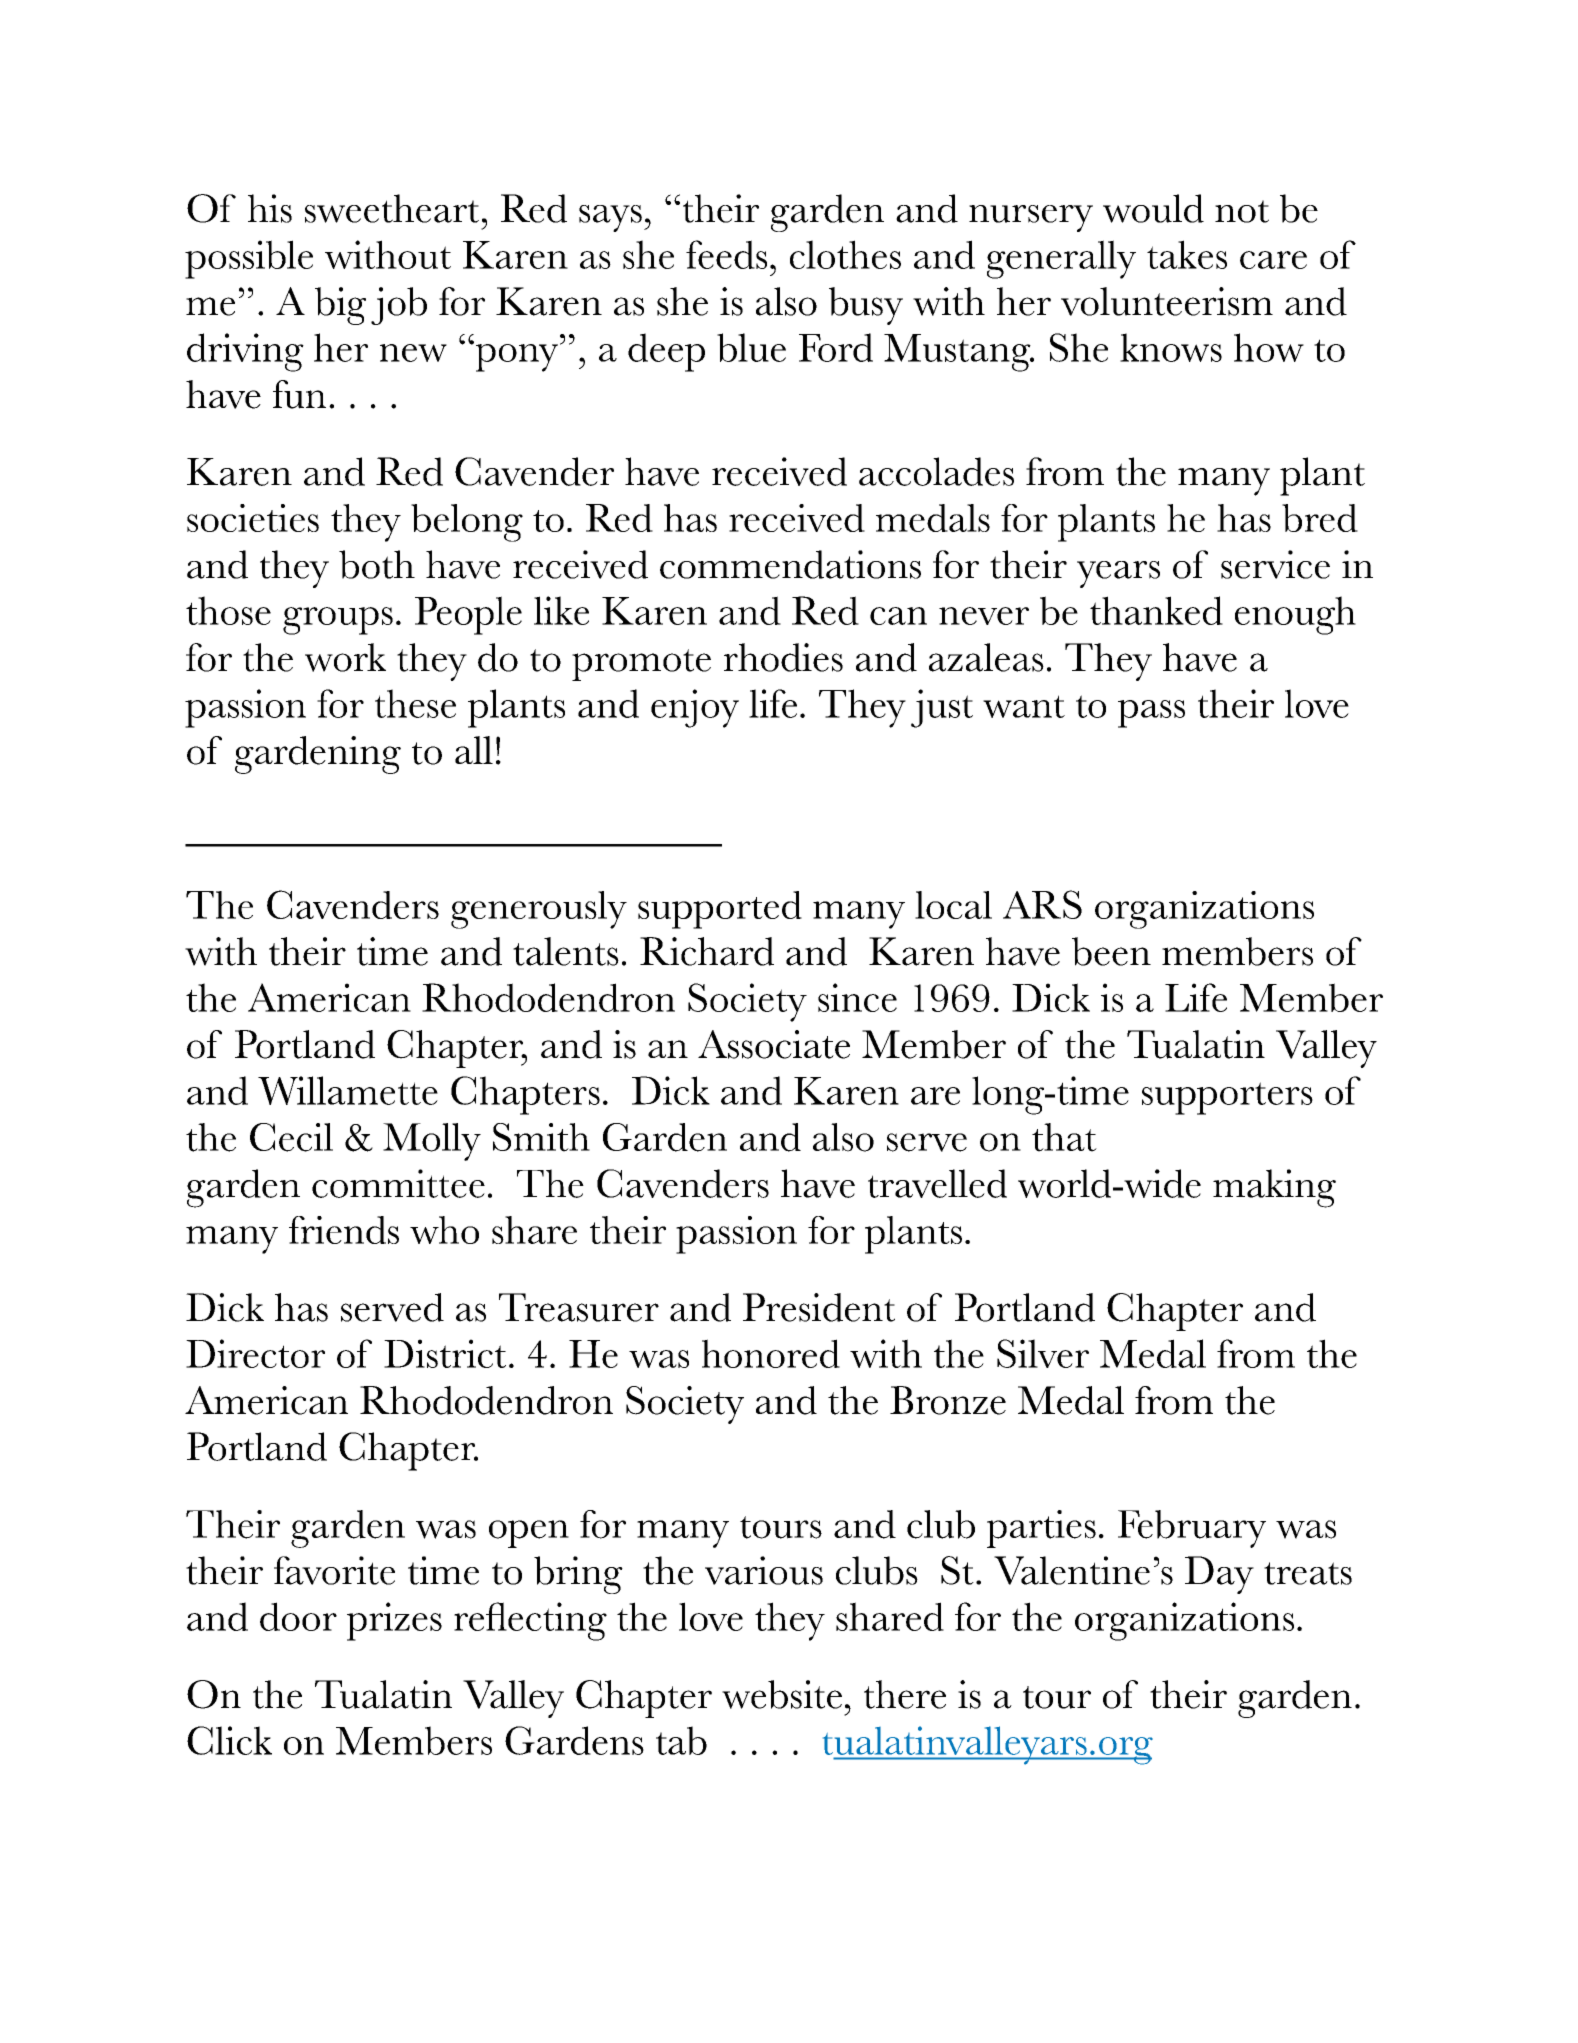 This page has height=2043, width=1578. Describe the element at coordinates (726, 254) in the page. I see `feeds` at that location.
